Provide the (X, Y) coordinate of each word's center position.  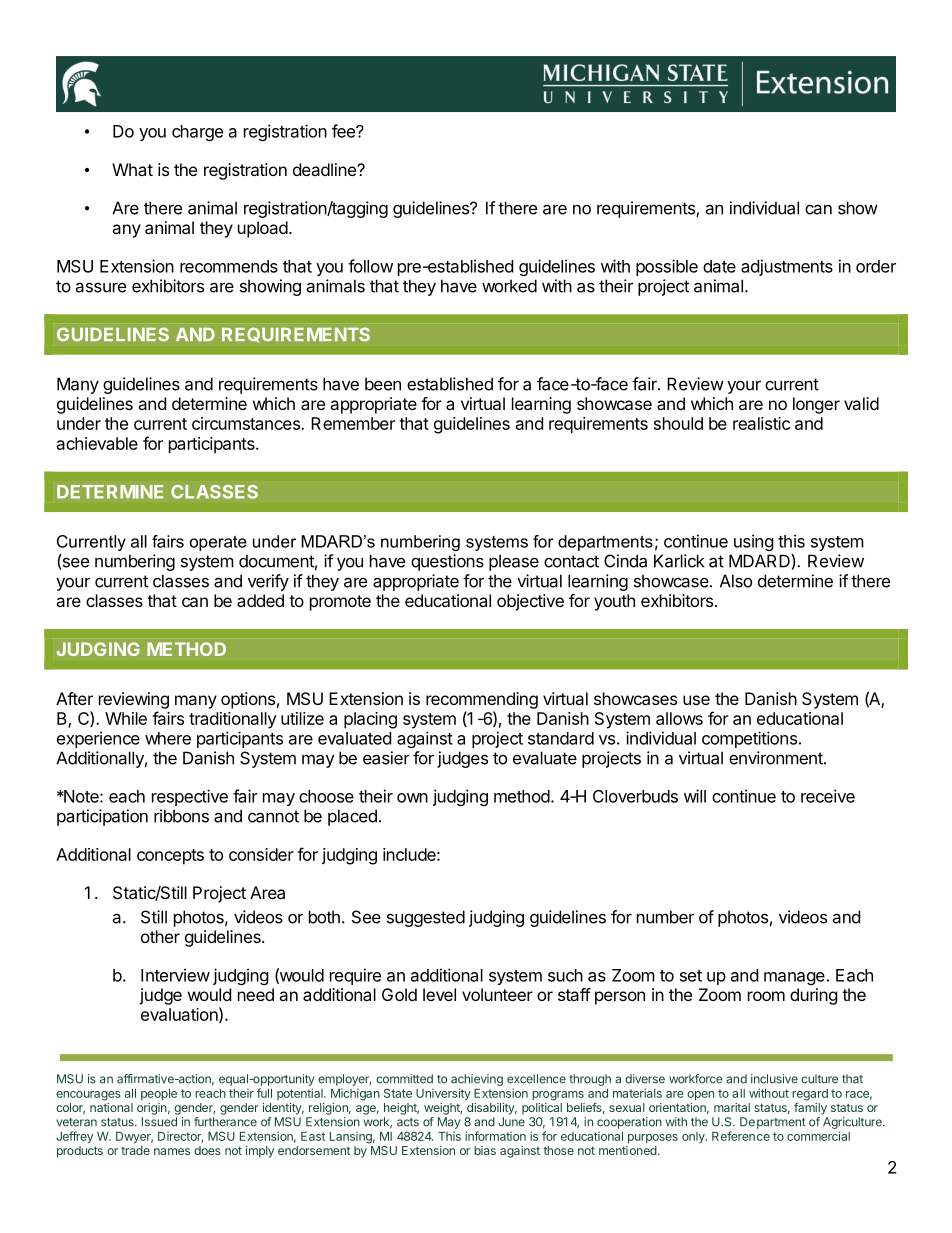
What (132, 169)
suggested (426, 918)
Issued (159, 1122)
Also (736, 581)
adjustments (787, 267)
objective (530, 602)
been (383, 384)
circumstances (247, 423)
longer (816, 405)
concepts (170, 857)
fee (344, 131)
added (260, 600)
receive (828, 796)
